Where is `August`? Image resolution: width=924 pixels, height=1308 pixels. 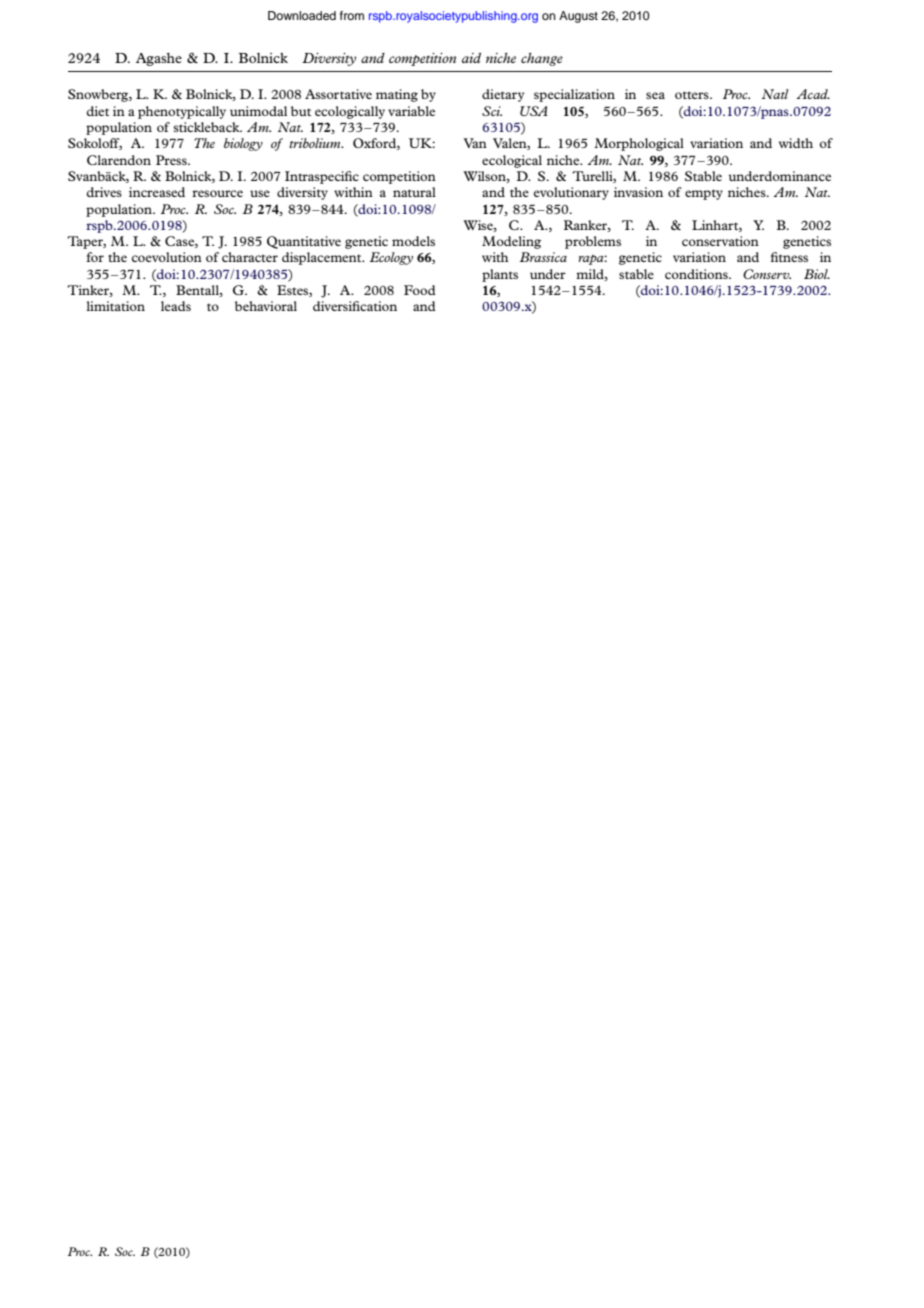
August is located at coordinates (578, 17).
